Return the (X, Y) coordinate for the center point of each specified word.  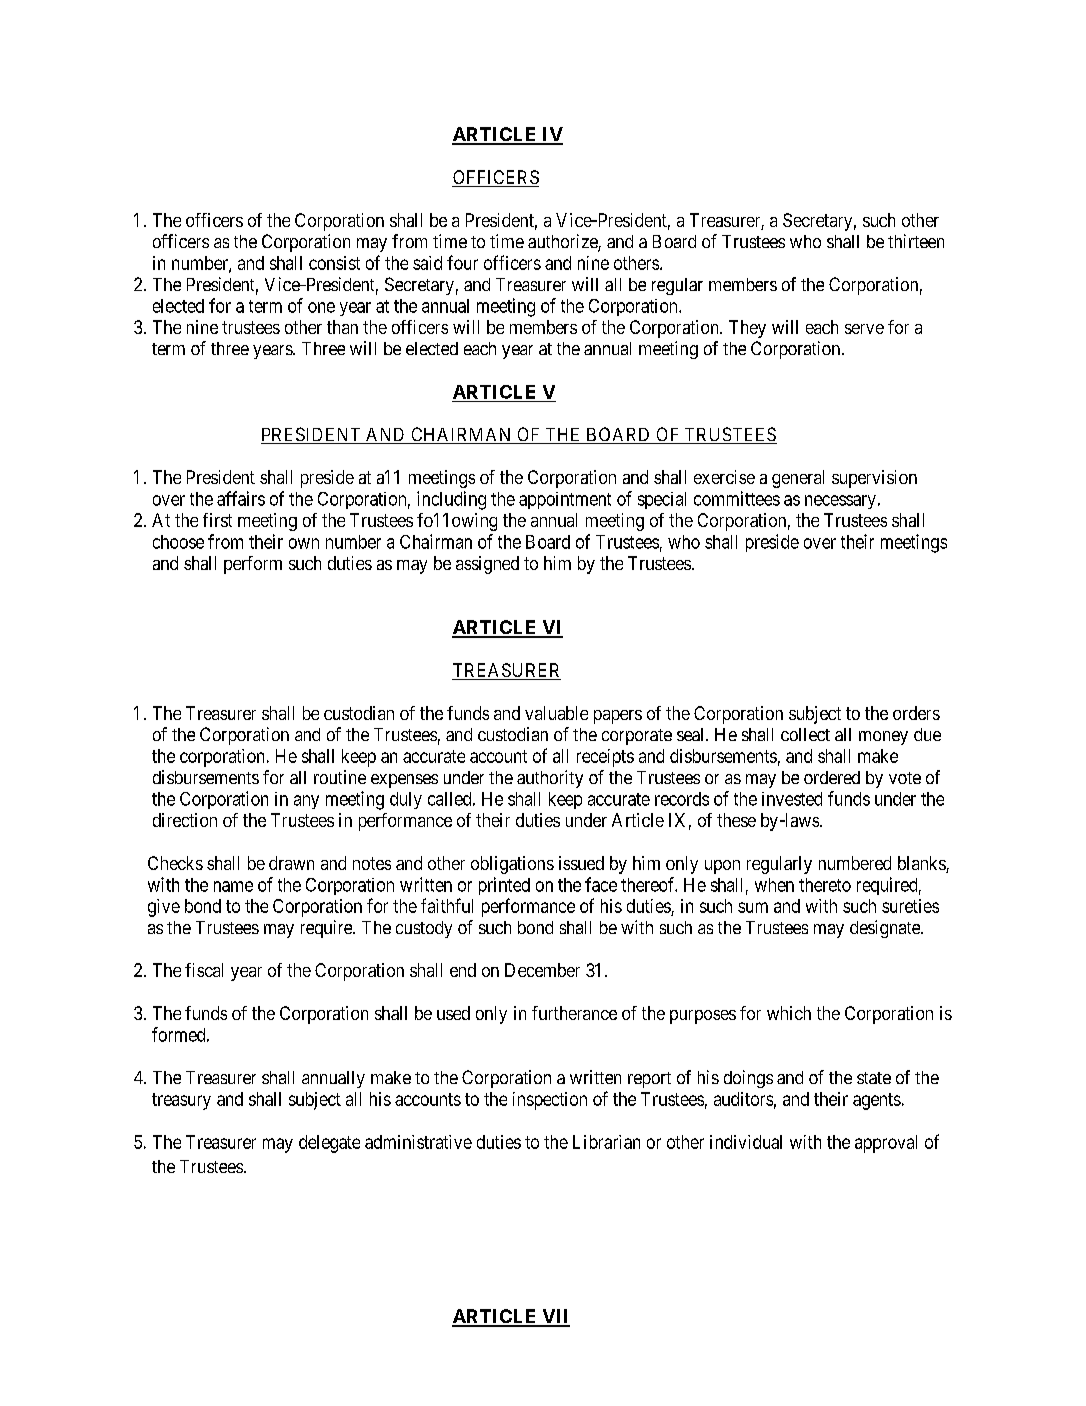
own (304, 543)
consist (334, 263)
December (542, 970)
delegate (329, 1144)
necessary (840, 502)
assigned (487, 565)
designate (886, 929)
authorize (563, 242)
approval (886, 1144)
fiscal (204, 970)
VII (555, 1317)
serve (864, 329)
